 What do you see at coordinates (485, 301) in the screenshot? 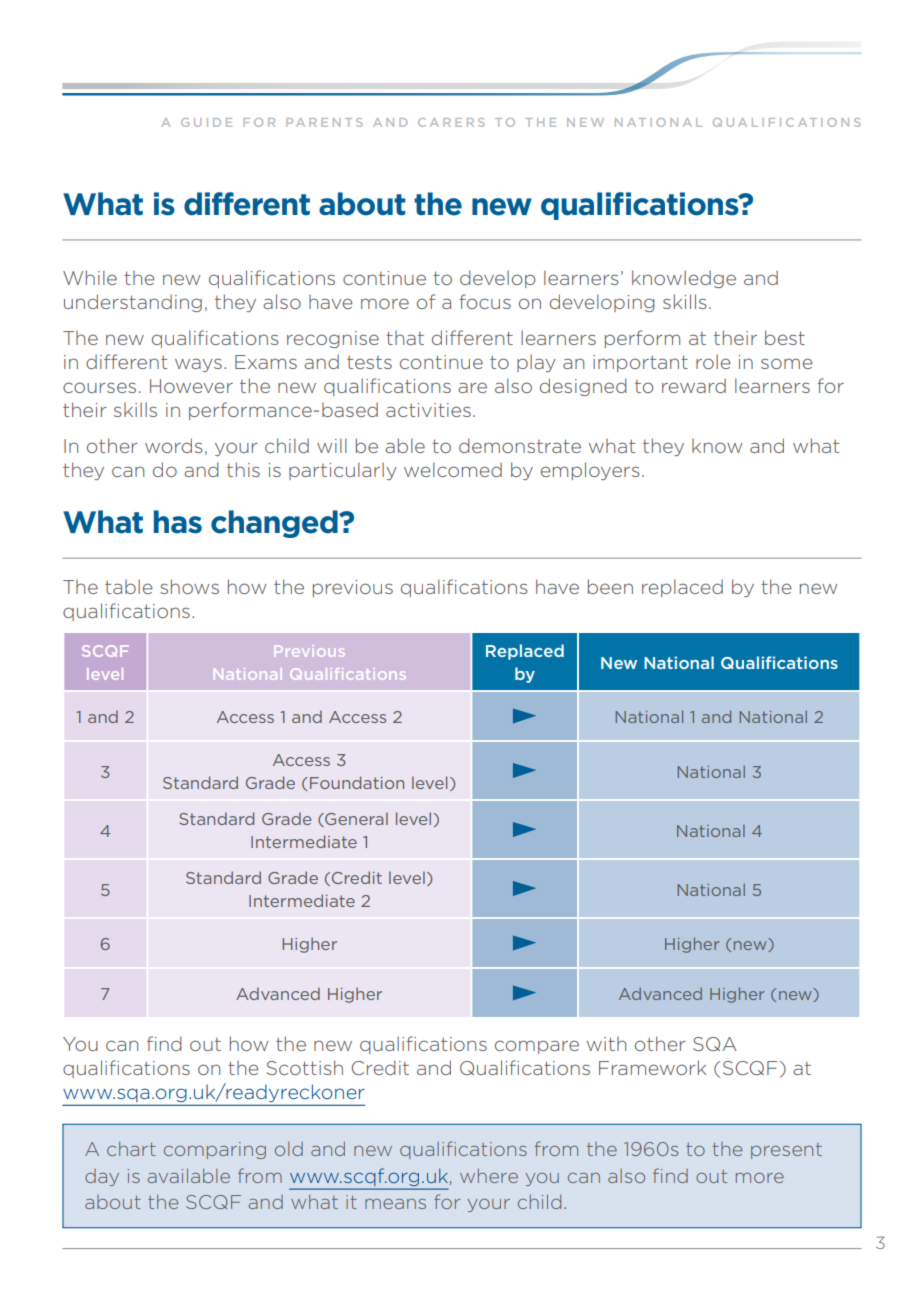
I see `focus` at bounding box center [485, 301].
